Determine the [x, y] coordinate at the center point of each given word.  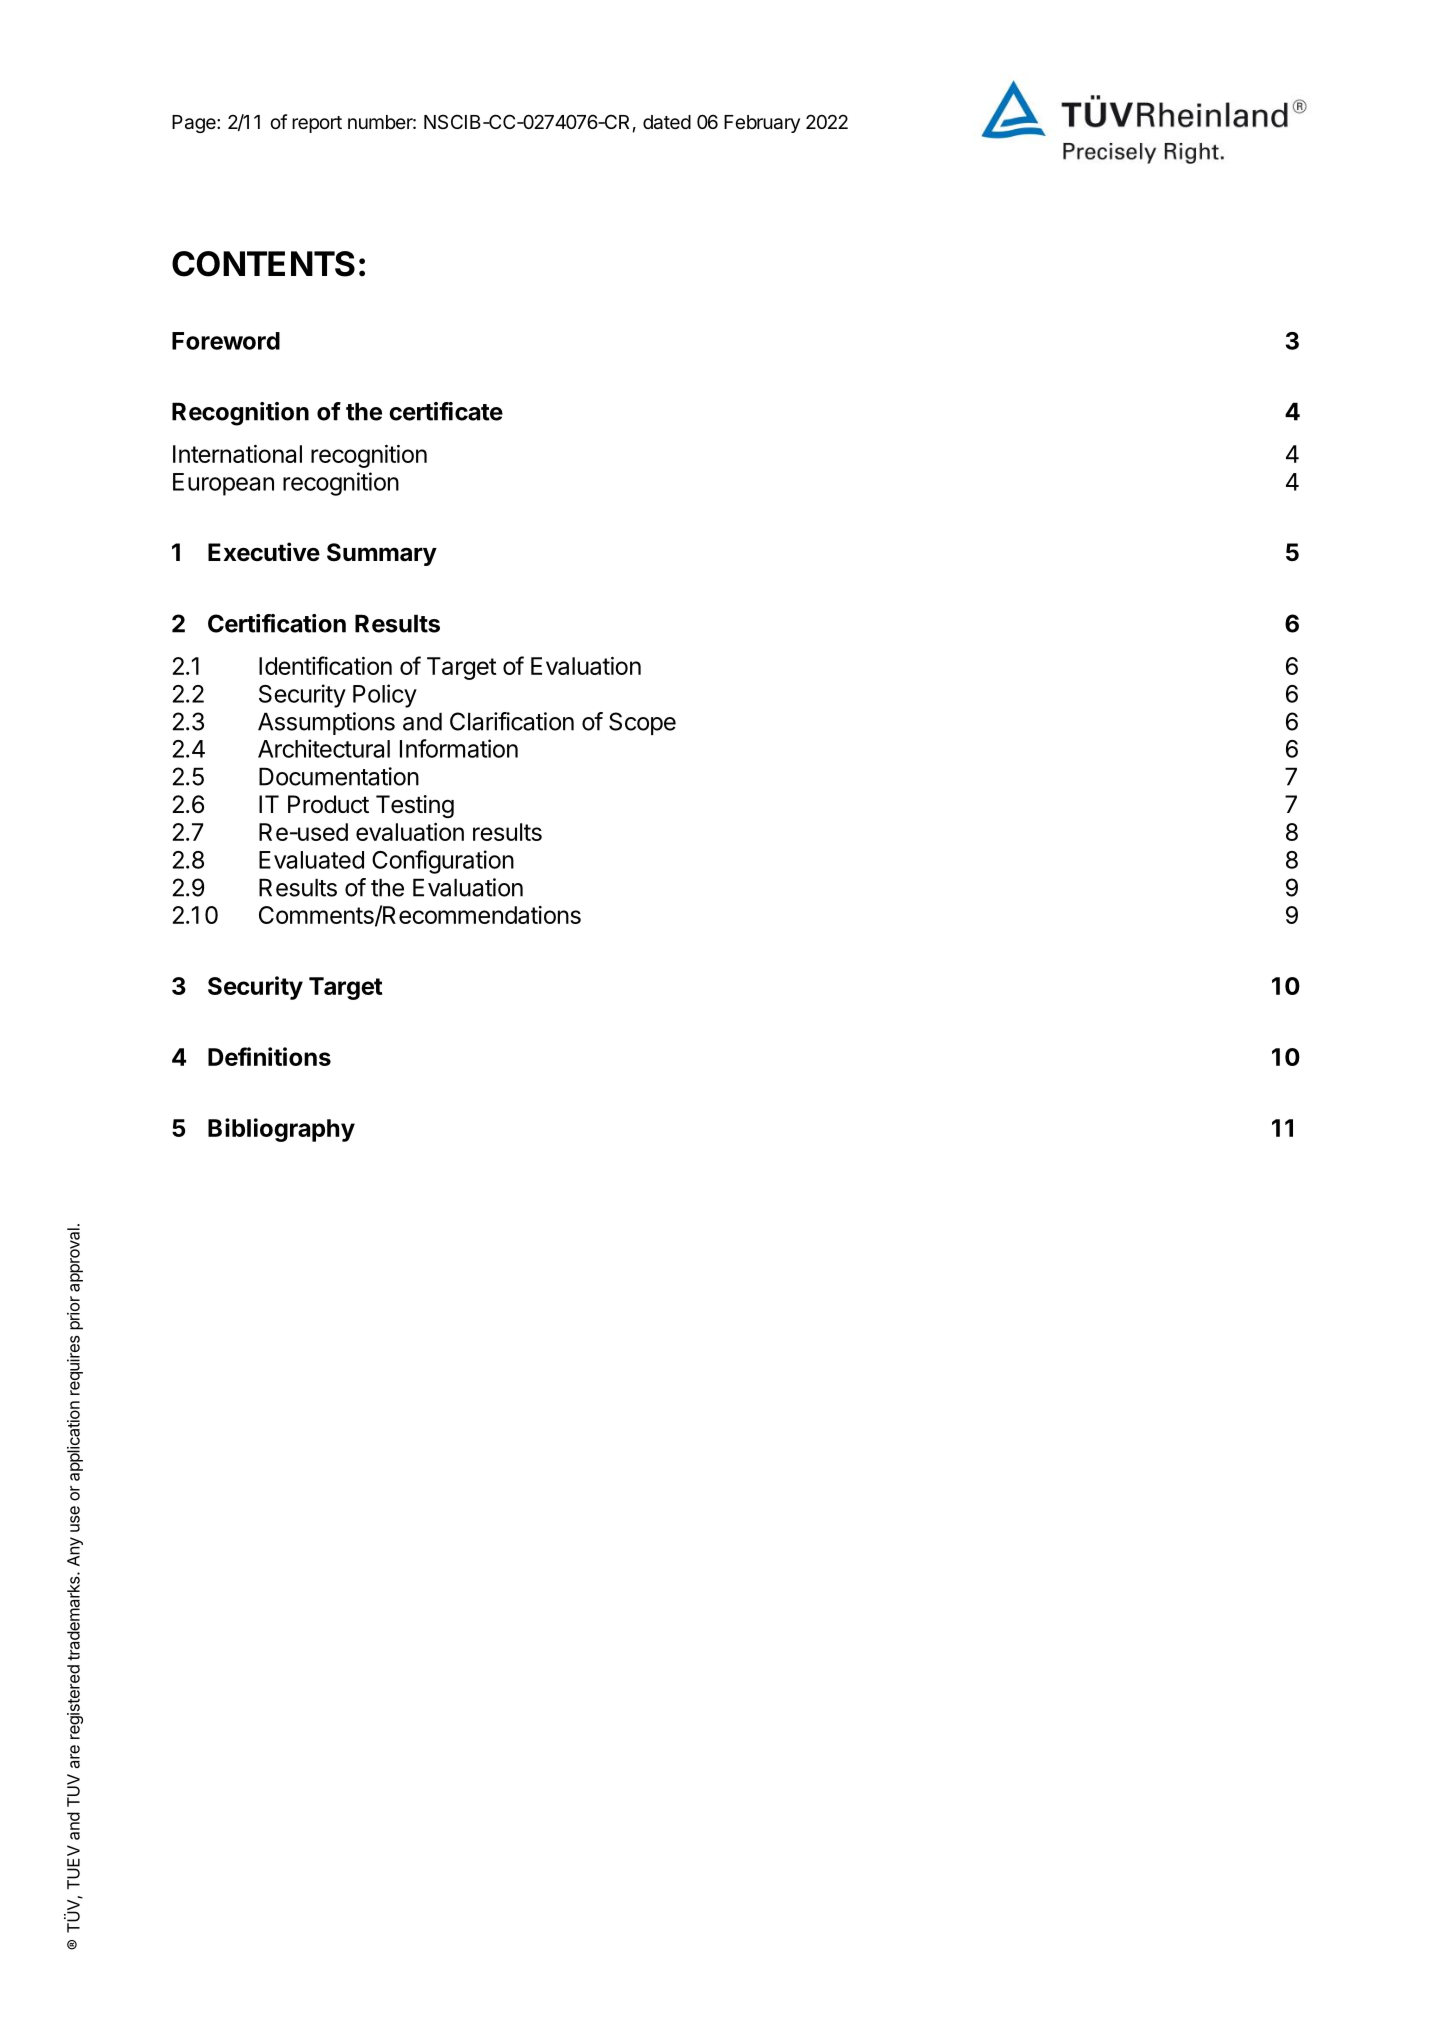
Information [459, 748]
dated [667, 122]
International [237, 454]
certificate [446, 411]
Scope [642, 723]
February [762, 124]
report [317, 124]
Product [328, 804]
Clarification [512, 721]
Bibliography [281, 1130]
